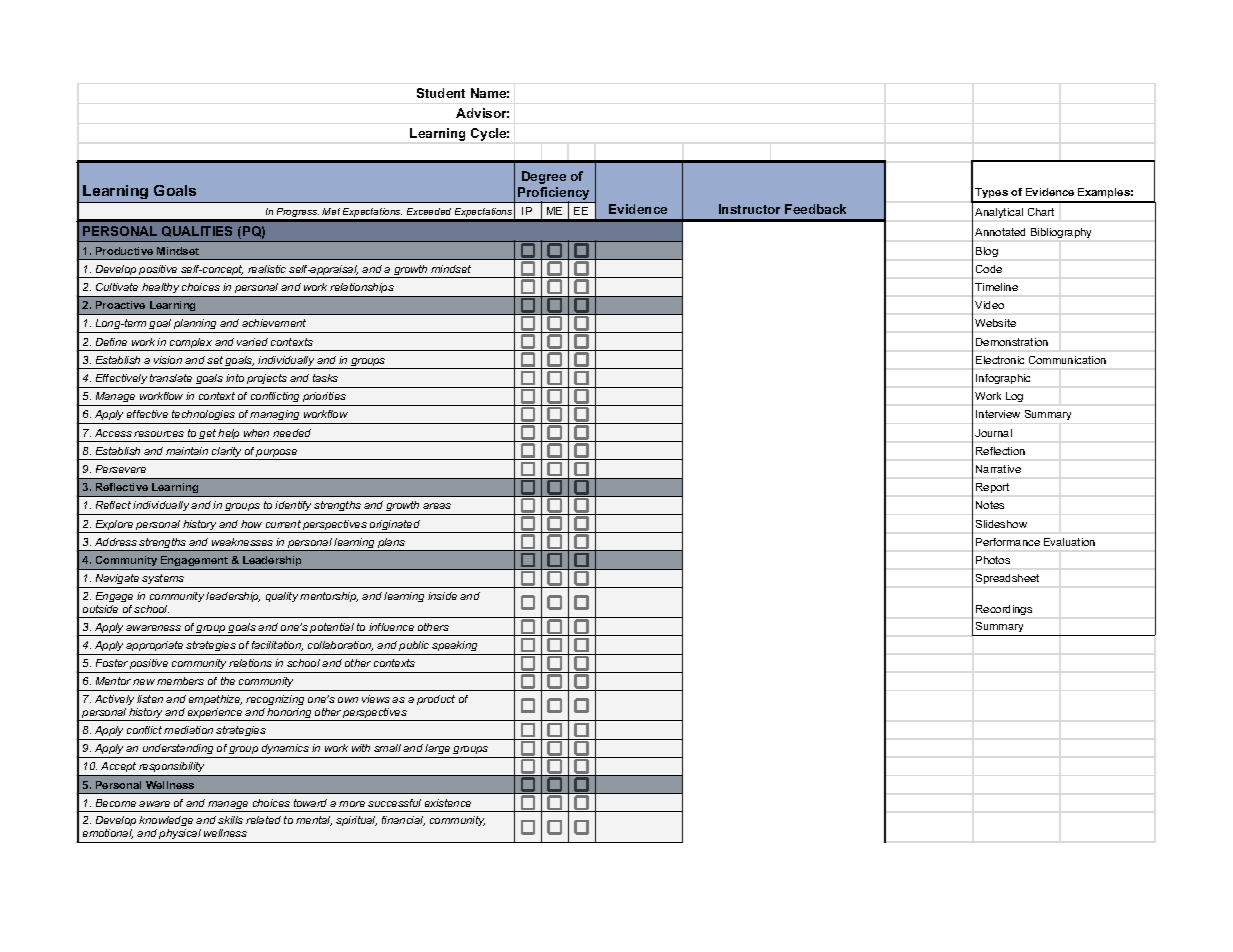 Image resolution: width=1233 pixels, height=952 pixels. What do you see at coordinates (230, 820) in the image?
I see `skills` at bounding box center [230, 820].
